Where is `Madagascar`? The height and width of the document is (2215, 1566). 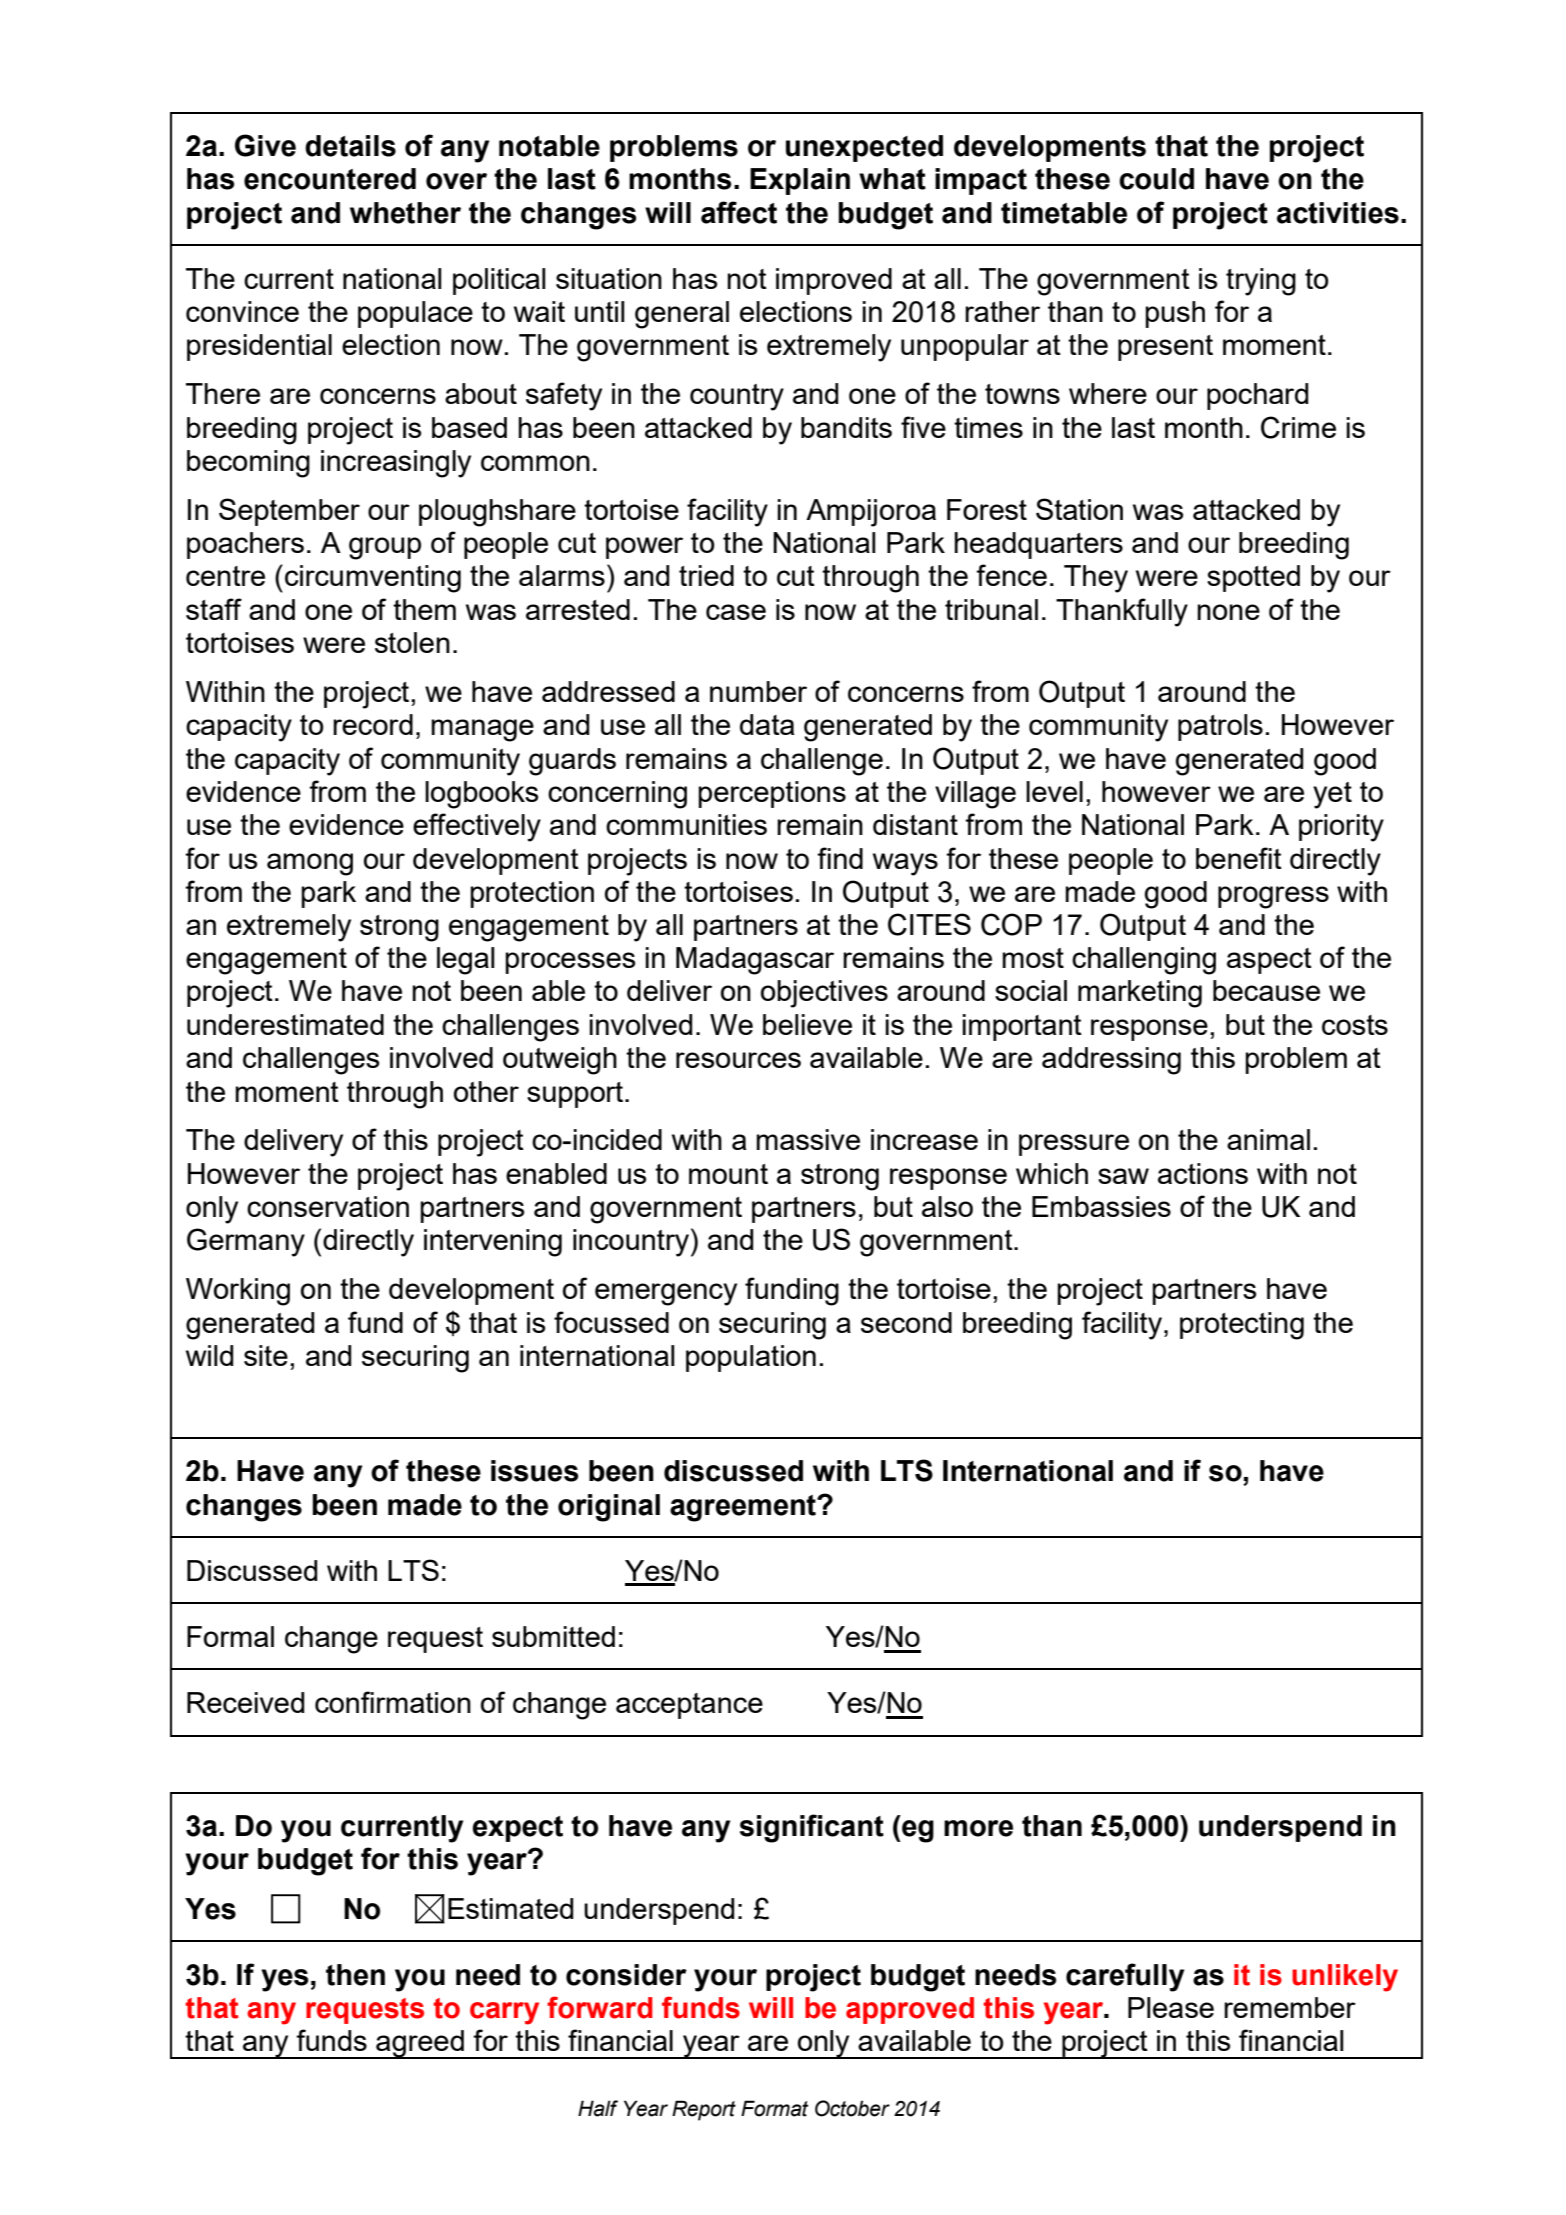
Madagascar is located at coordinates (755, 961).
